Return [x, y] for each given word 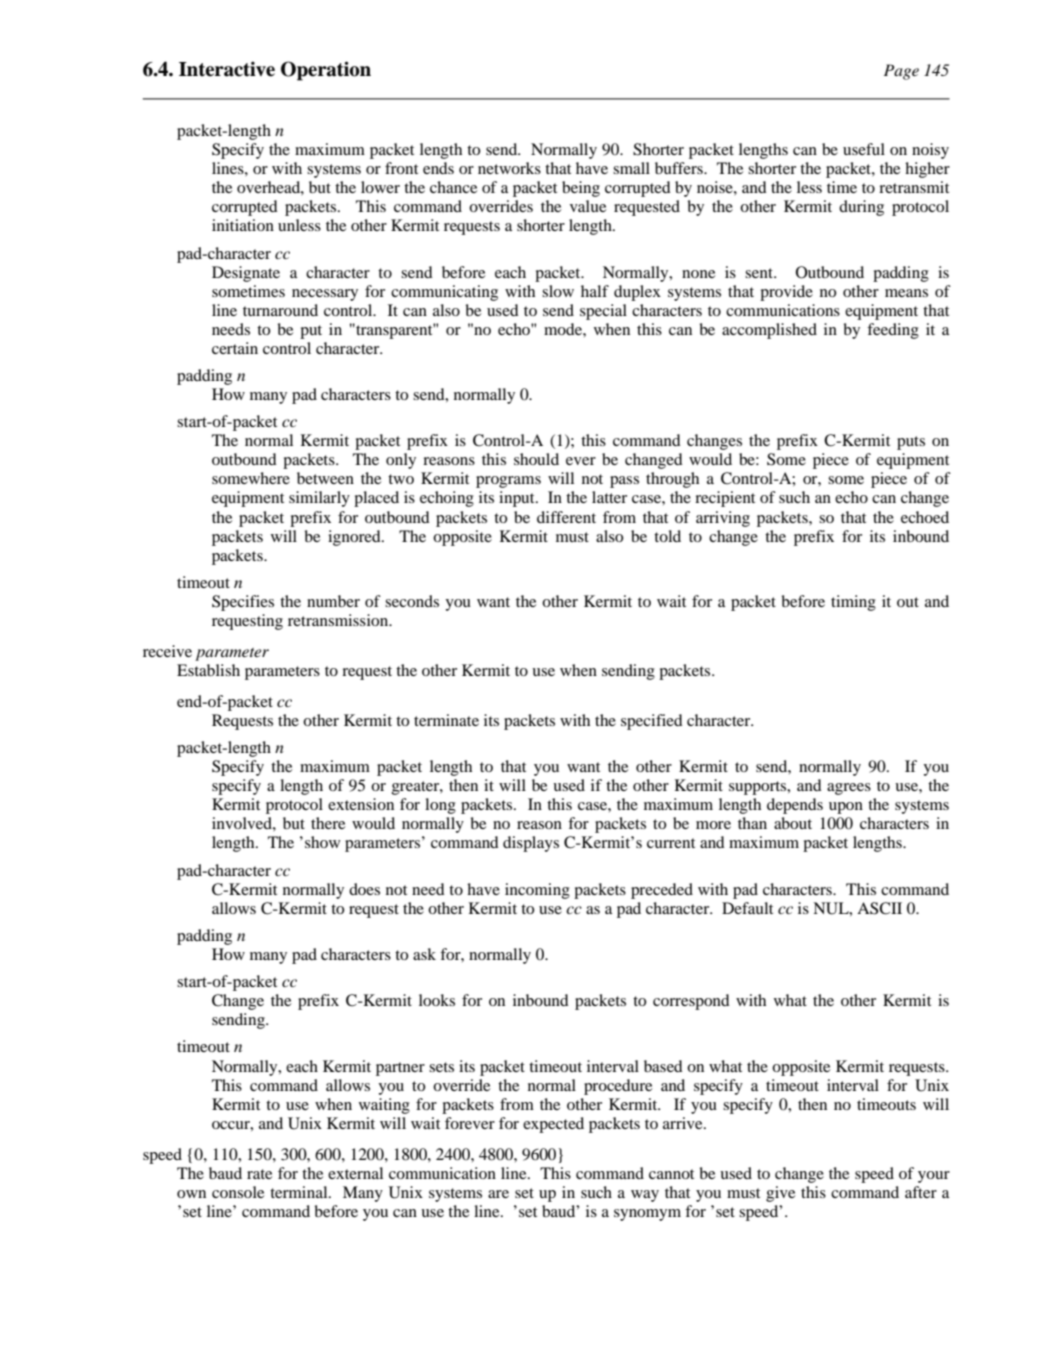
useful [864, 149]
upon [846, 808]
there [328, 823]
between [325, 478]
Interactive [227, 69]
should [536, 459]
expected [553, 1125]
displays [531, 844]
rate [259, 1174]
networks [509, 168]
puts [911, 443]
